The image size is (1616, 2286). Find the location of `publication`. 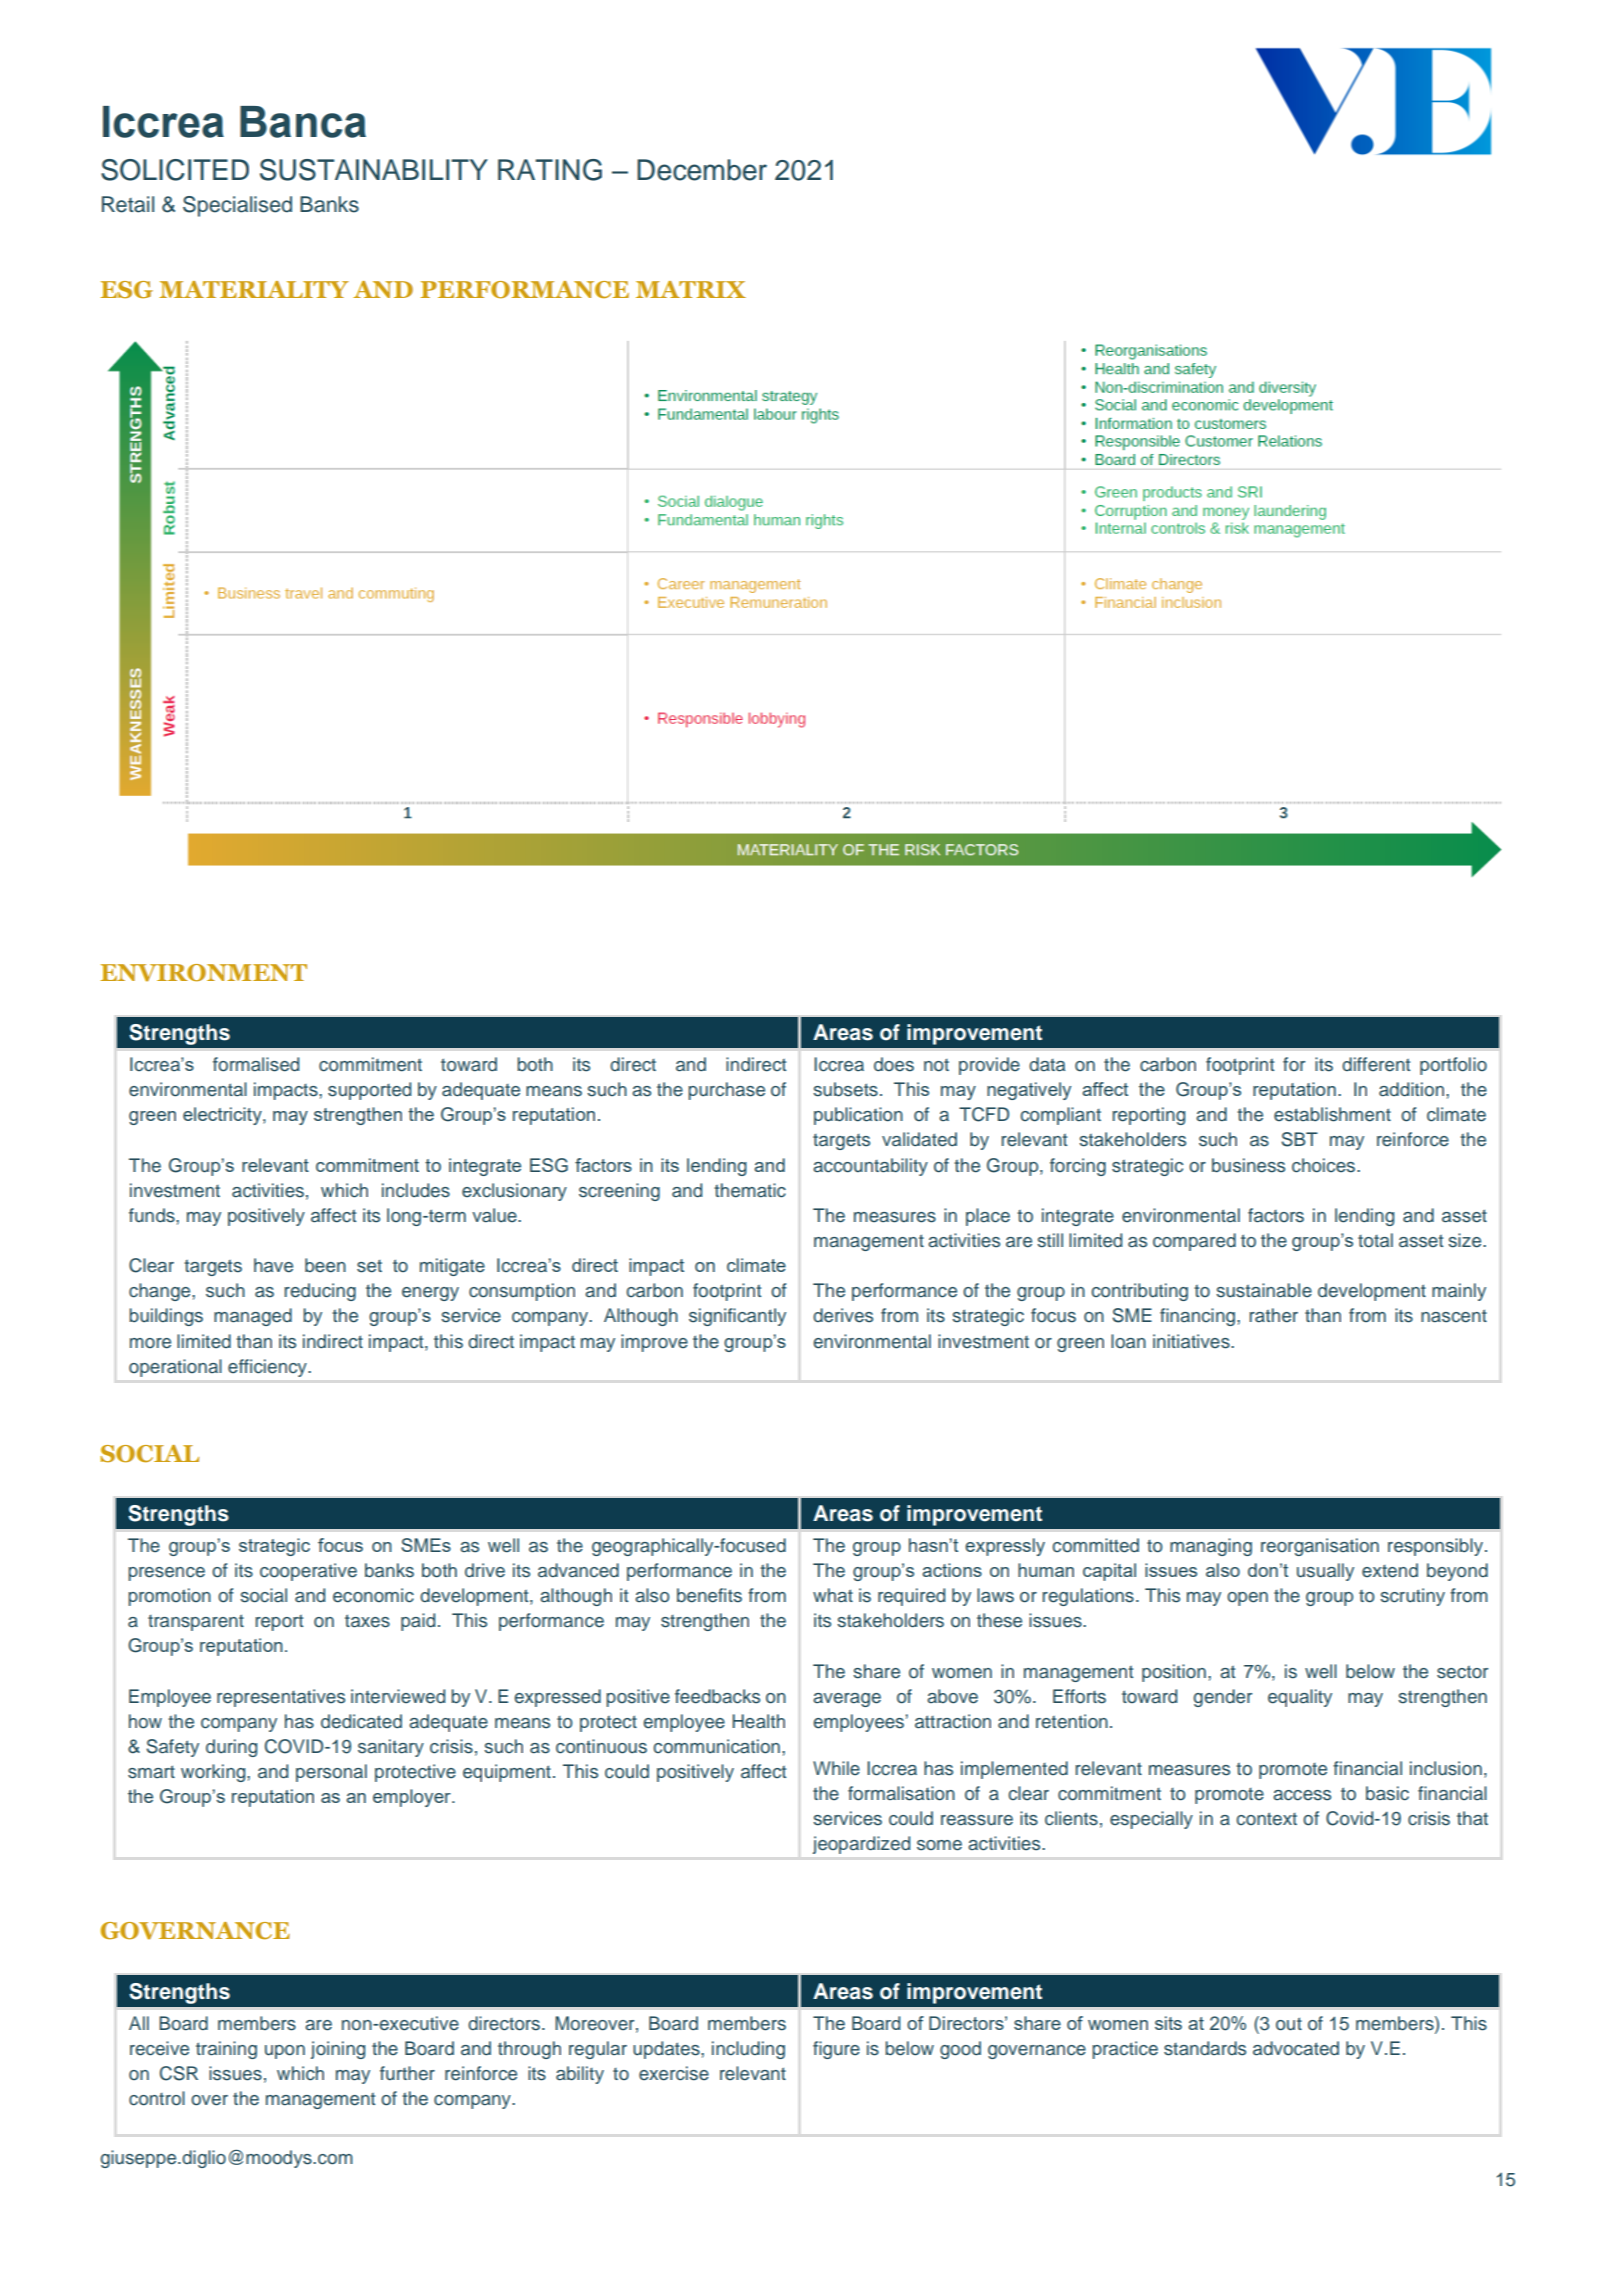

publication is located at coordinates (858, 1116).
